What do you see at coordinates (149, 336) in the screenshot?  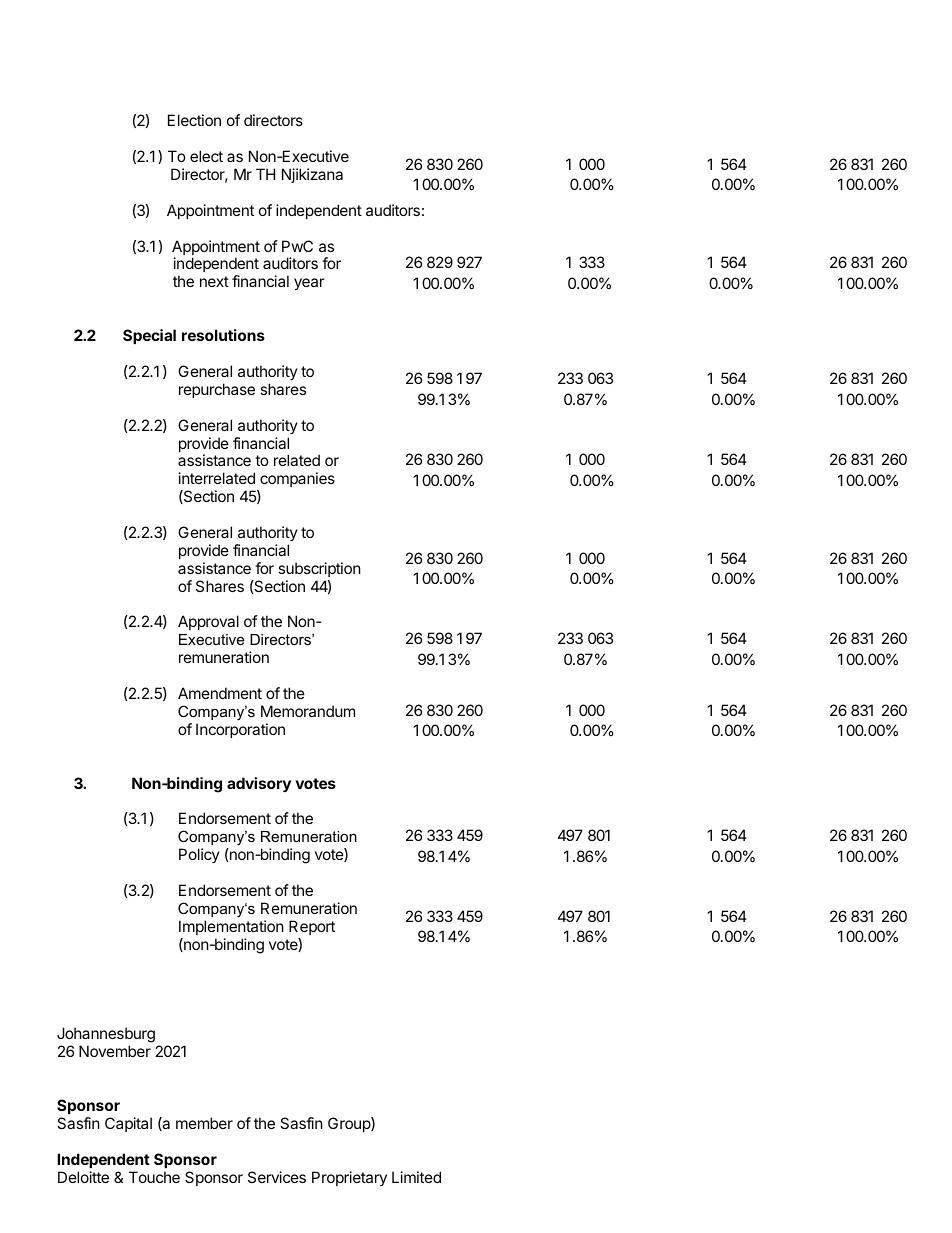 I see `Special` at bounding box center [149, 336].
